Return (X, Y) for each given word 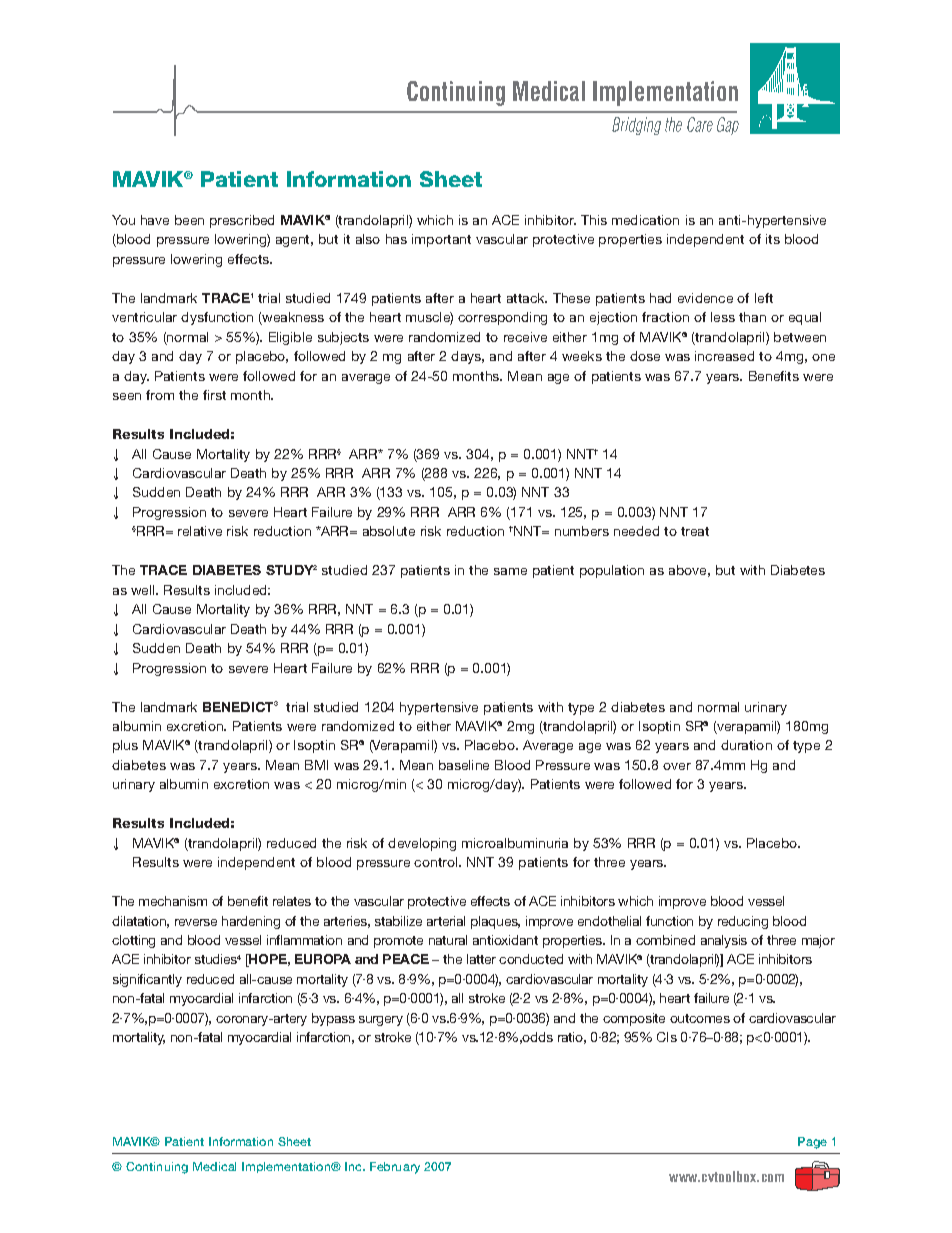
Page (812, 1143)
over (677, 766)
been (189, 220)
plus (125, 746)
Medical (214, 1166)
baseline (464, 765)
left (764, 298)
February (395, 1168)
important (441, 240)
